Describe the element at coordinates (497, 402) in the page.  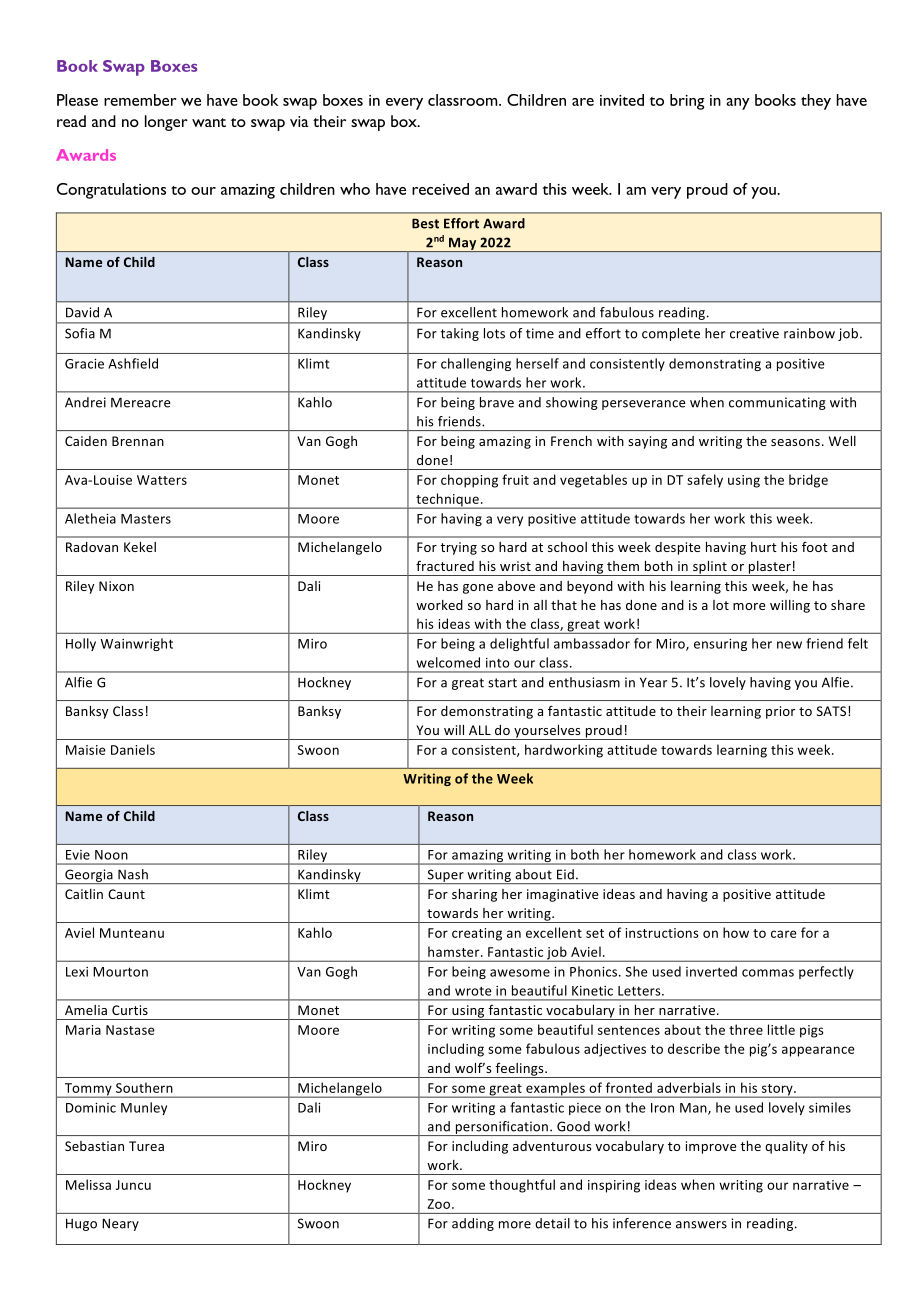
I see `brave` at that location.
